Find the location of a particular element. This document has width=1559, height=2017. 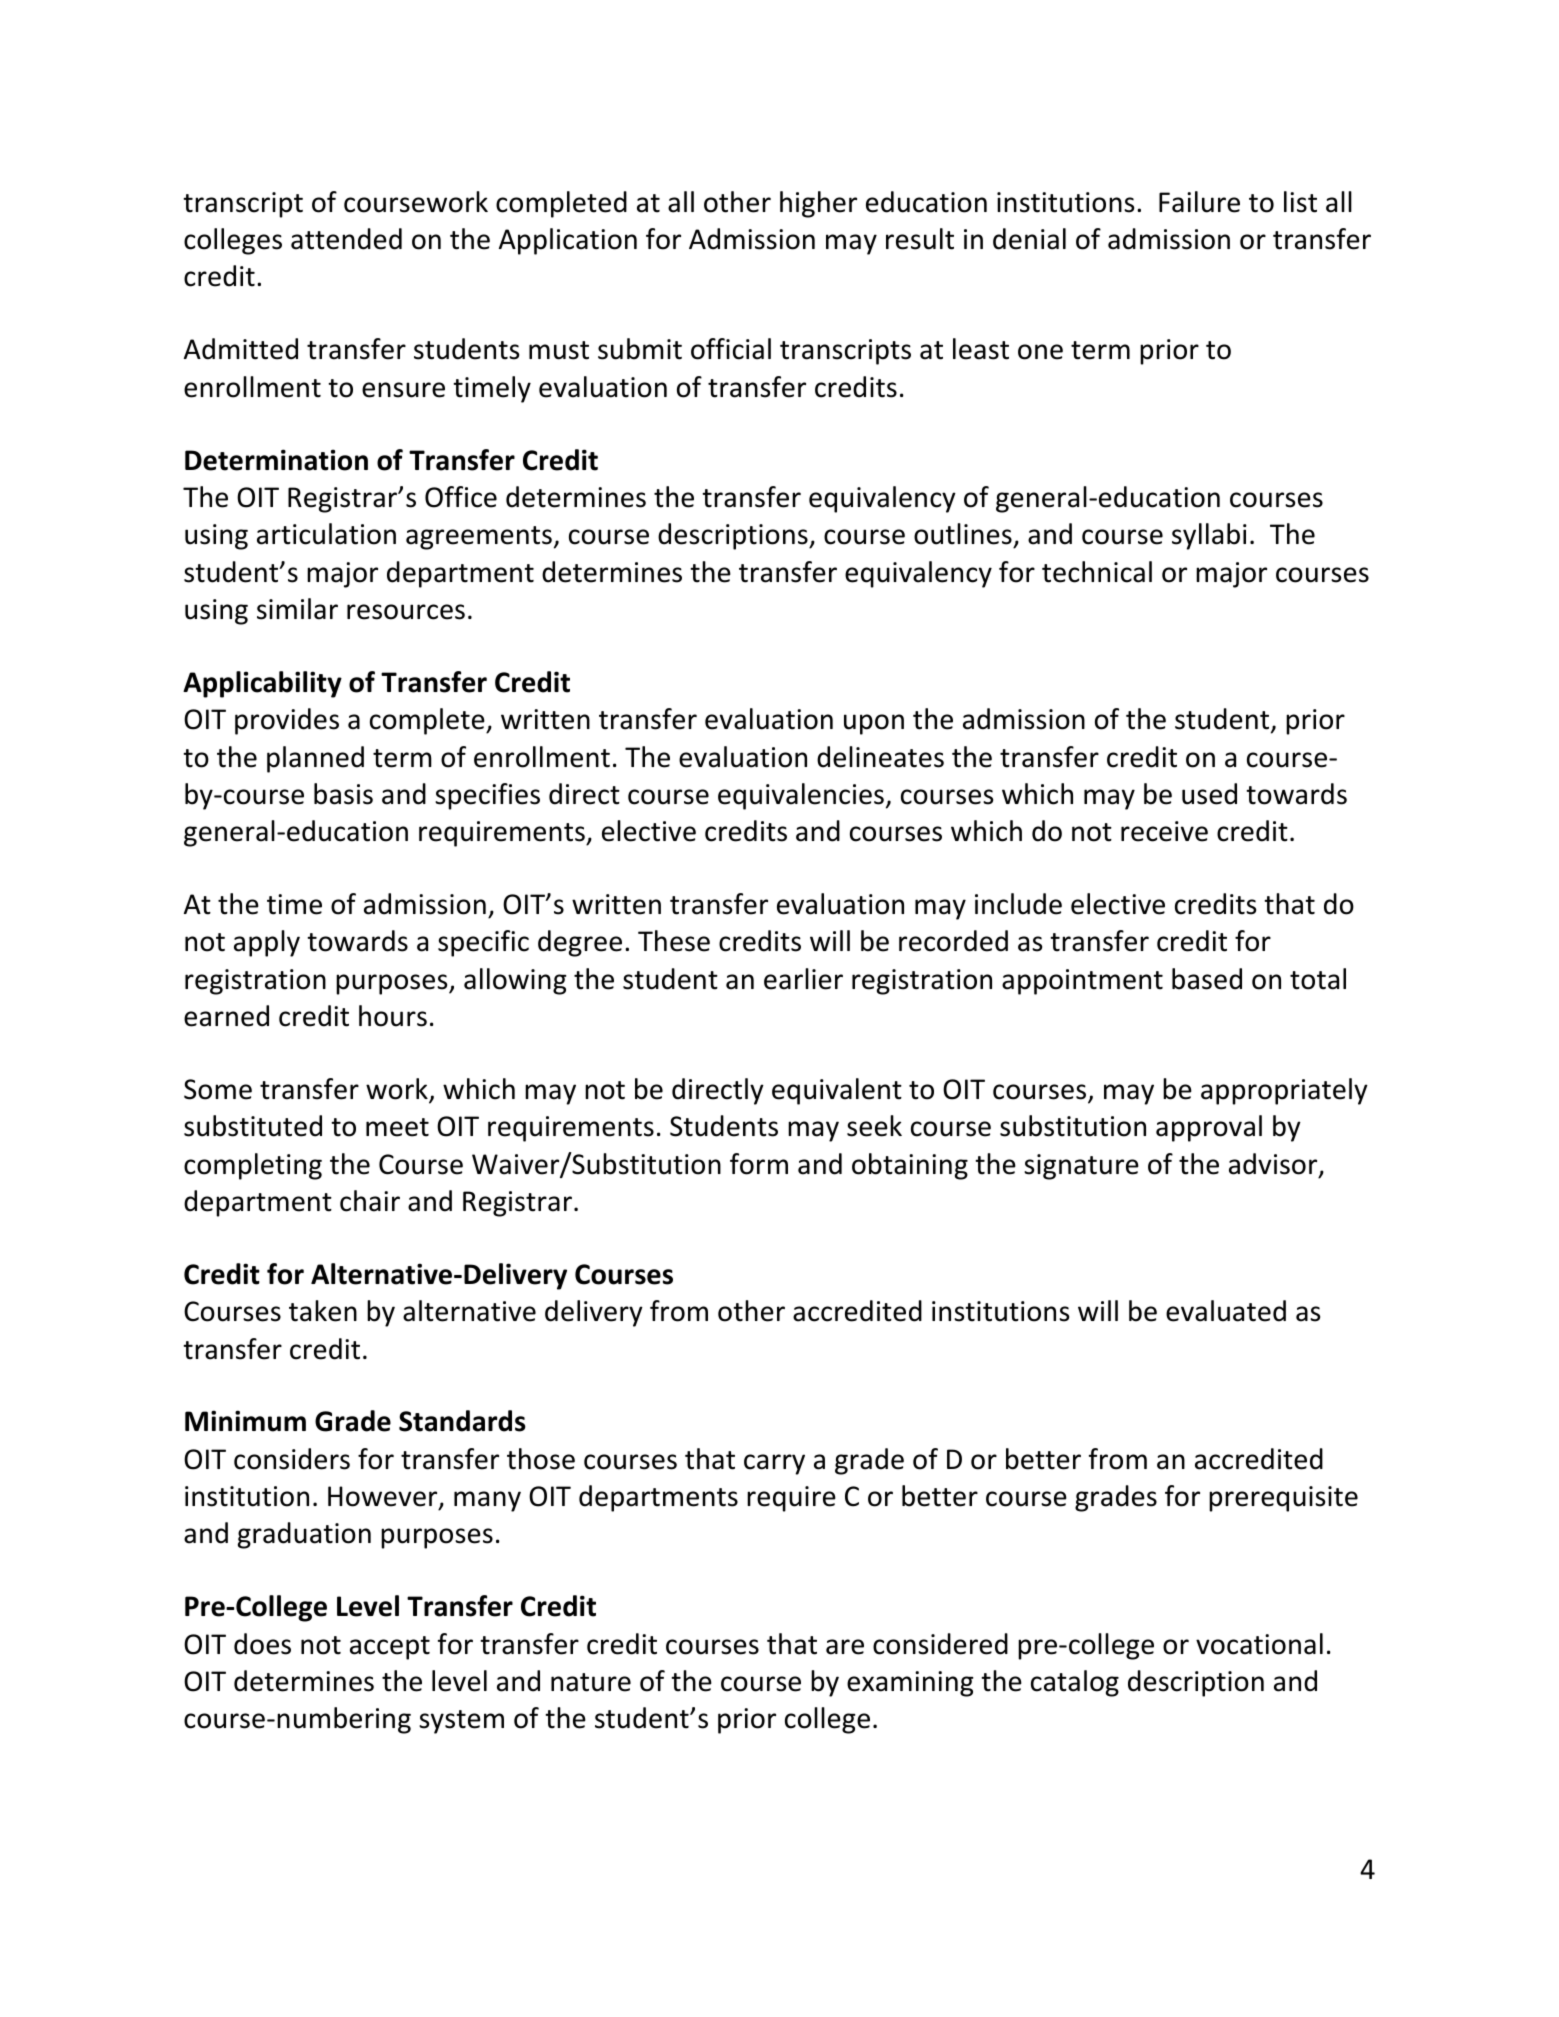

accept is located at coordinates (390, 1648).
